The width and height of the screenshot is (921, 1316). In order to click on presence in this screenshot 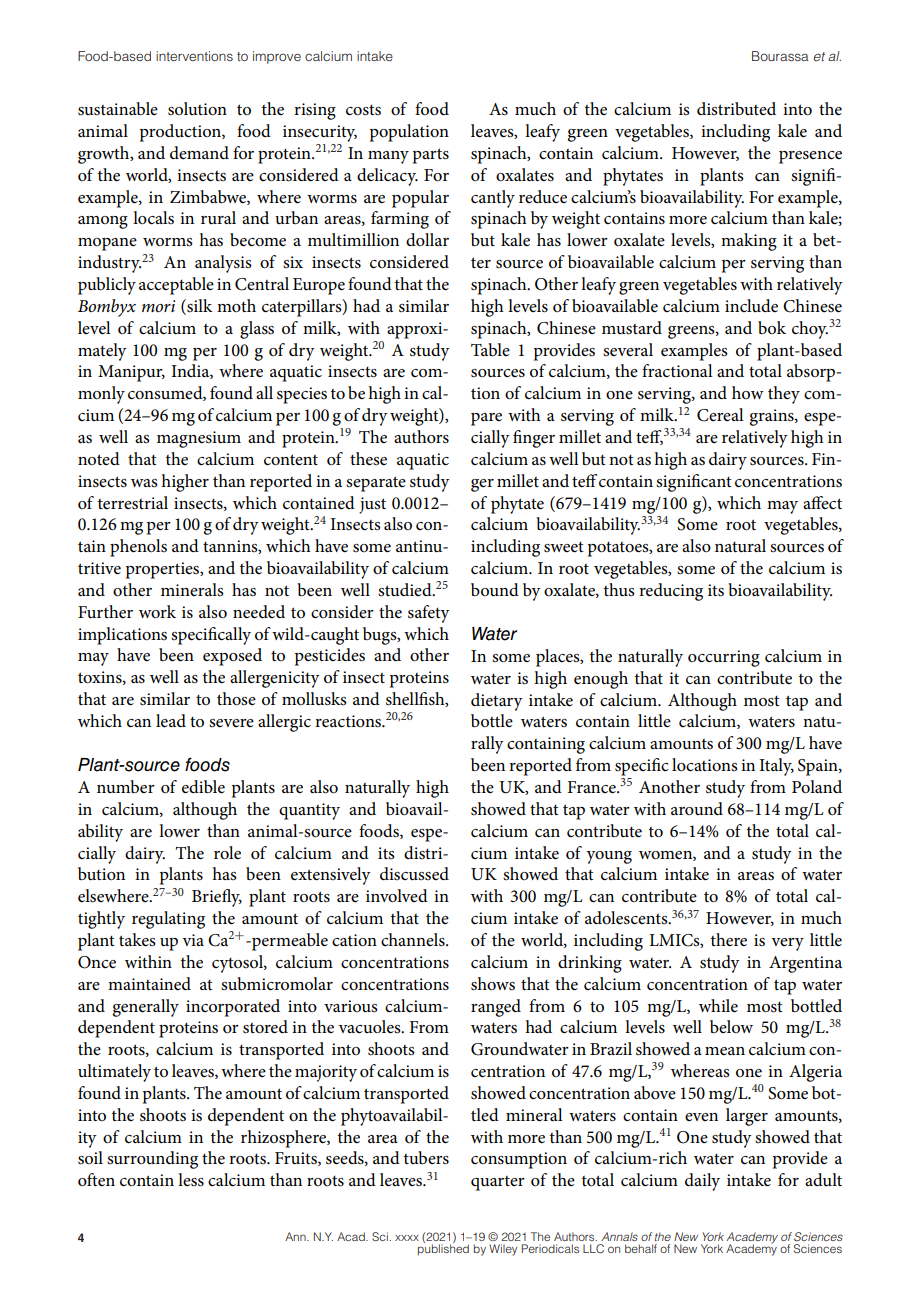, I will do `click(810, 157)`.
